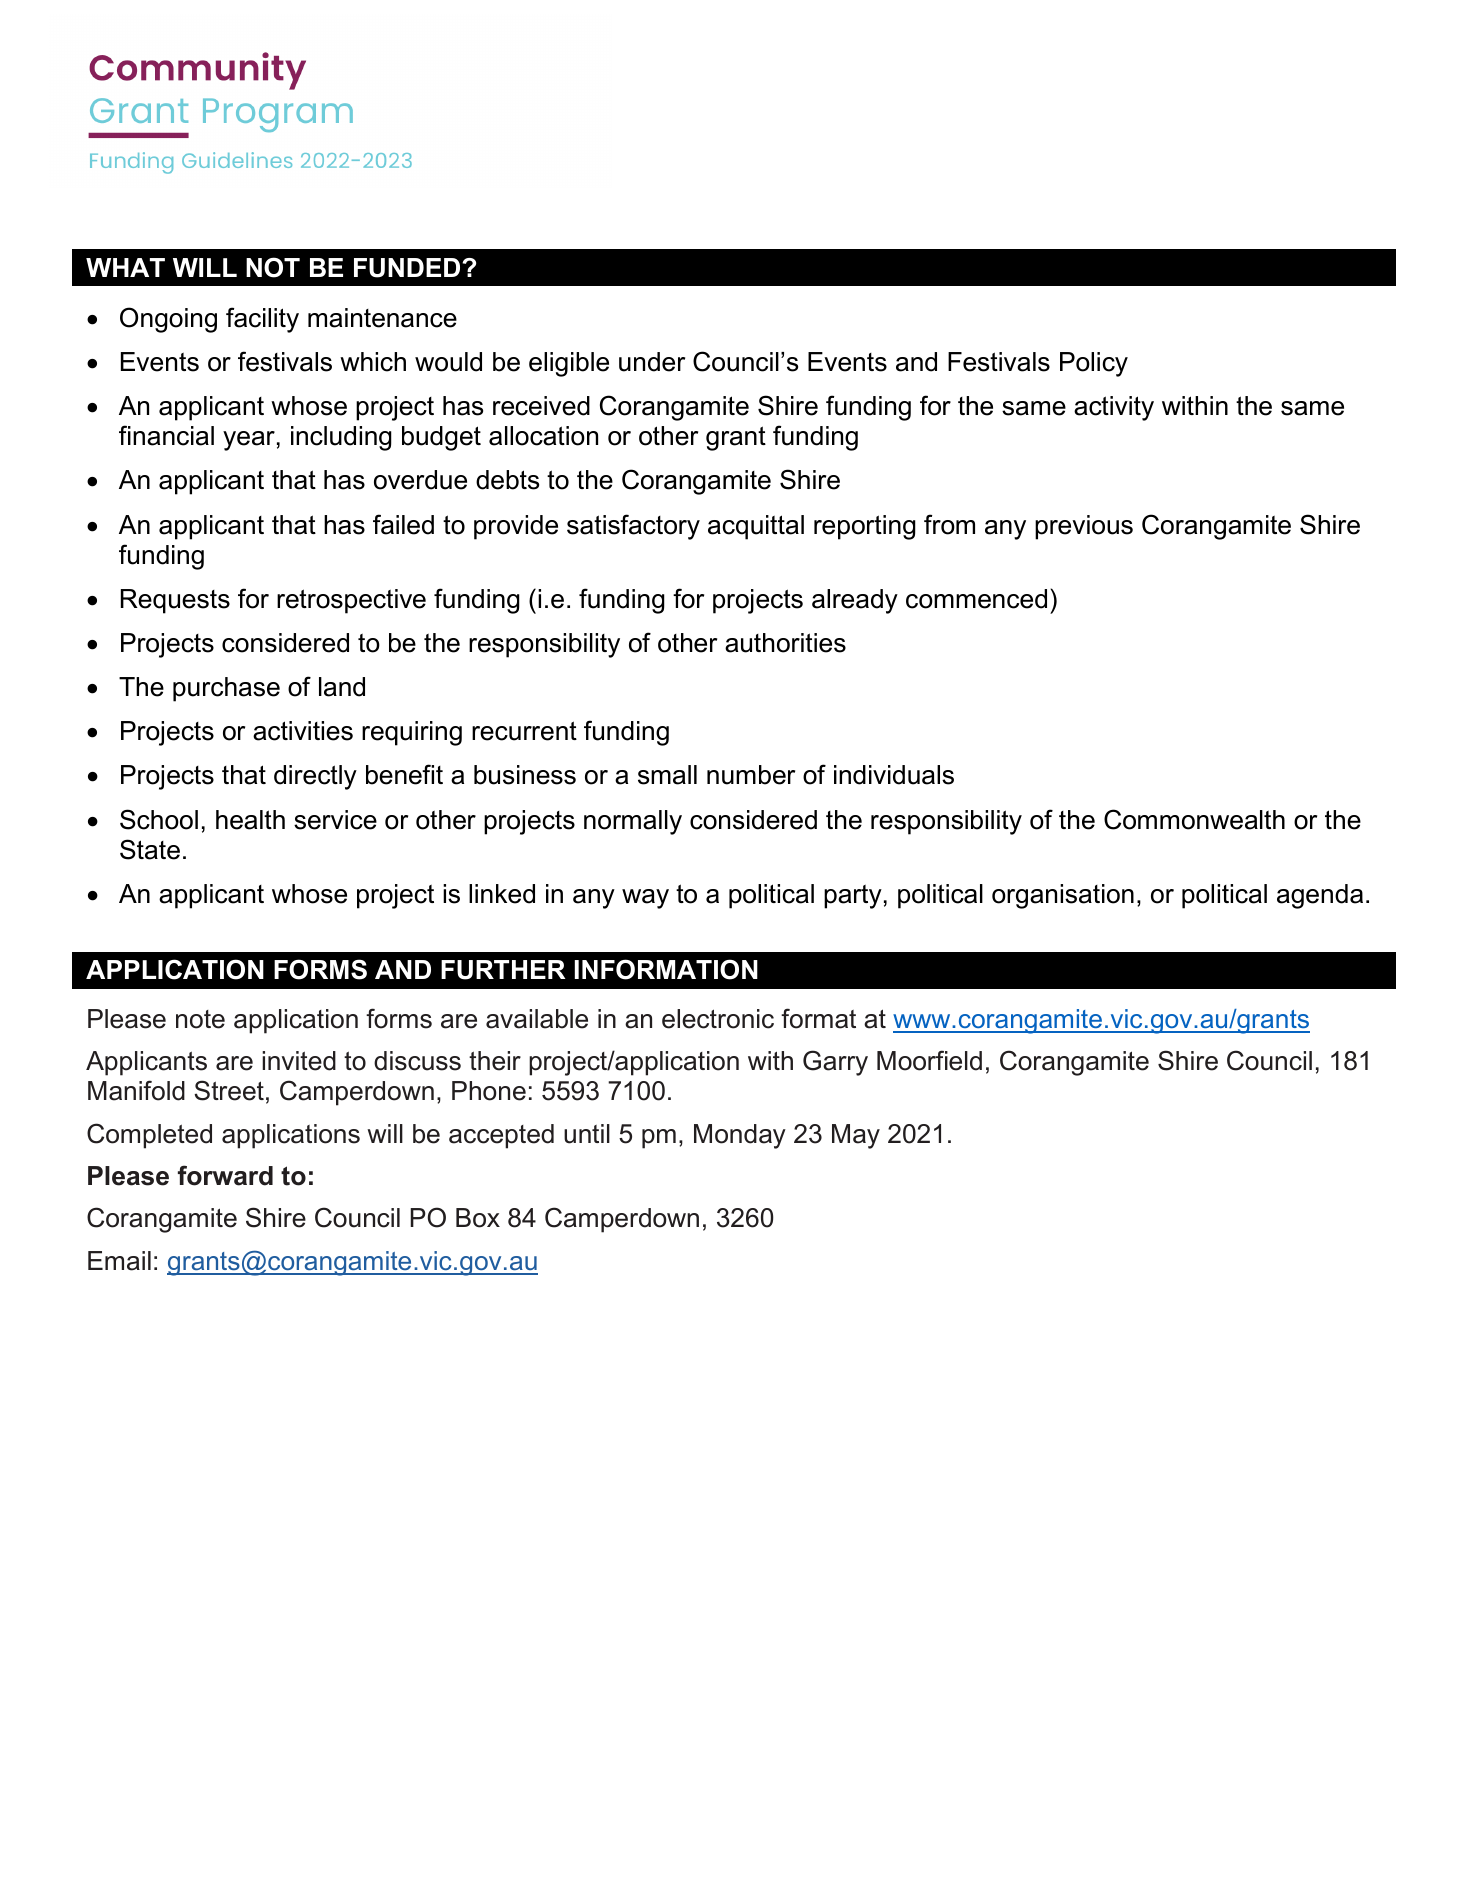 The image size is (1468, 1900). What do you see at coordinates (225, 1175) in the screenshot?
I see `forward` at bounding box center [225, 1175].
